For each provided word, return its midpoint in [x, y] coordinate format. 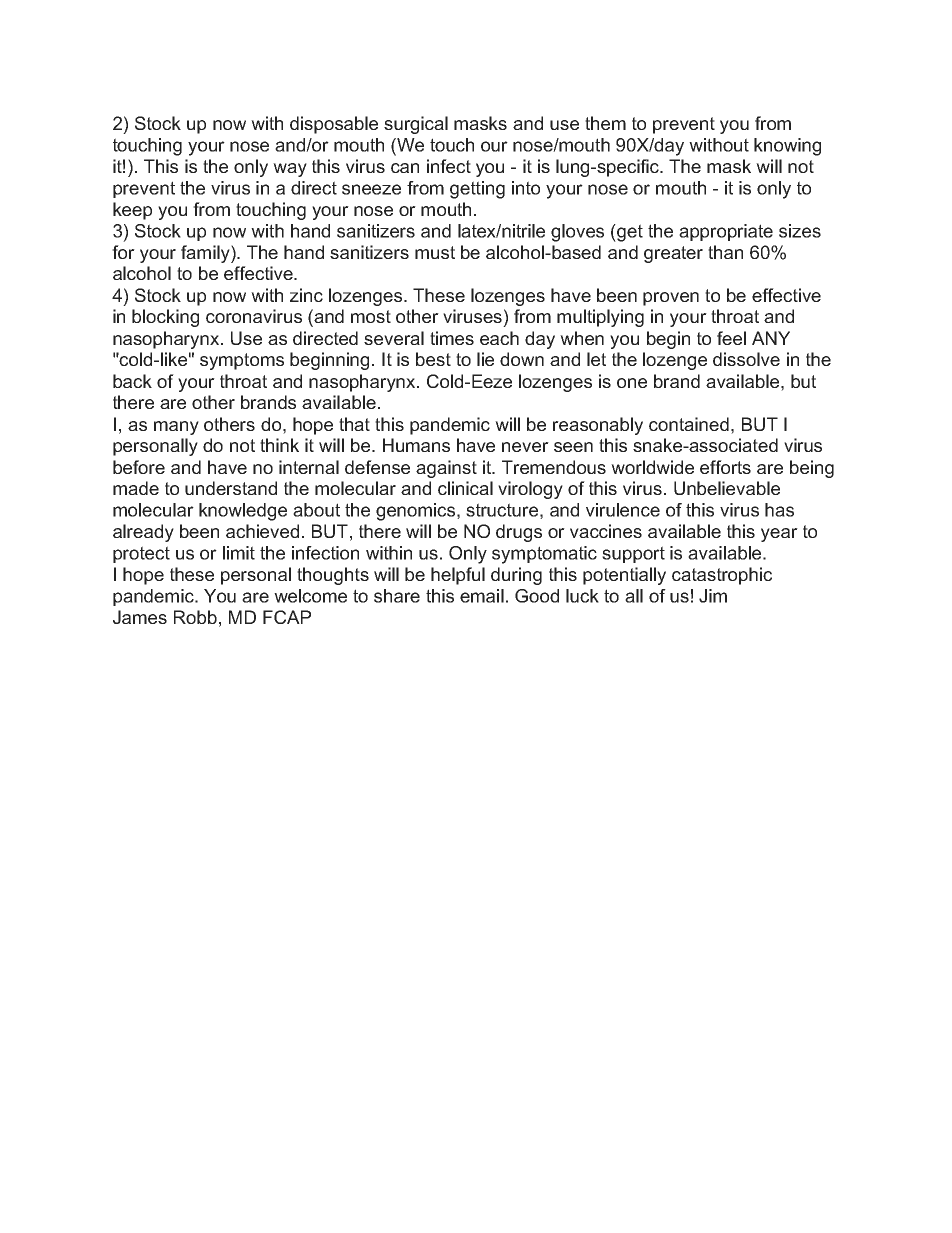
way [290, 170]
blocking [165, 318]
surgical [416, 125]
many [176, 428]
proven [671, 299]
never [525, 447]
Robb [195, 617]
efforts [725, 467]
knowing [787, 147]
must [435, 252]
